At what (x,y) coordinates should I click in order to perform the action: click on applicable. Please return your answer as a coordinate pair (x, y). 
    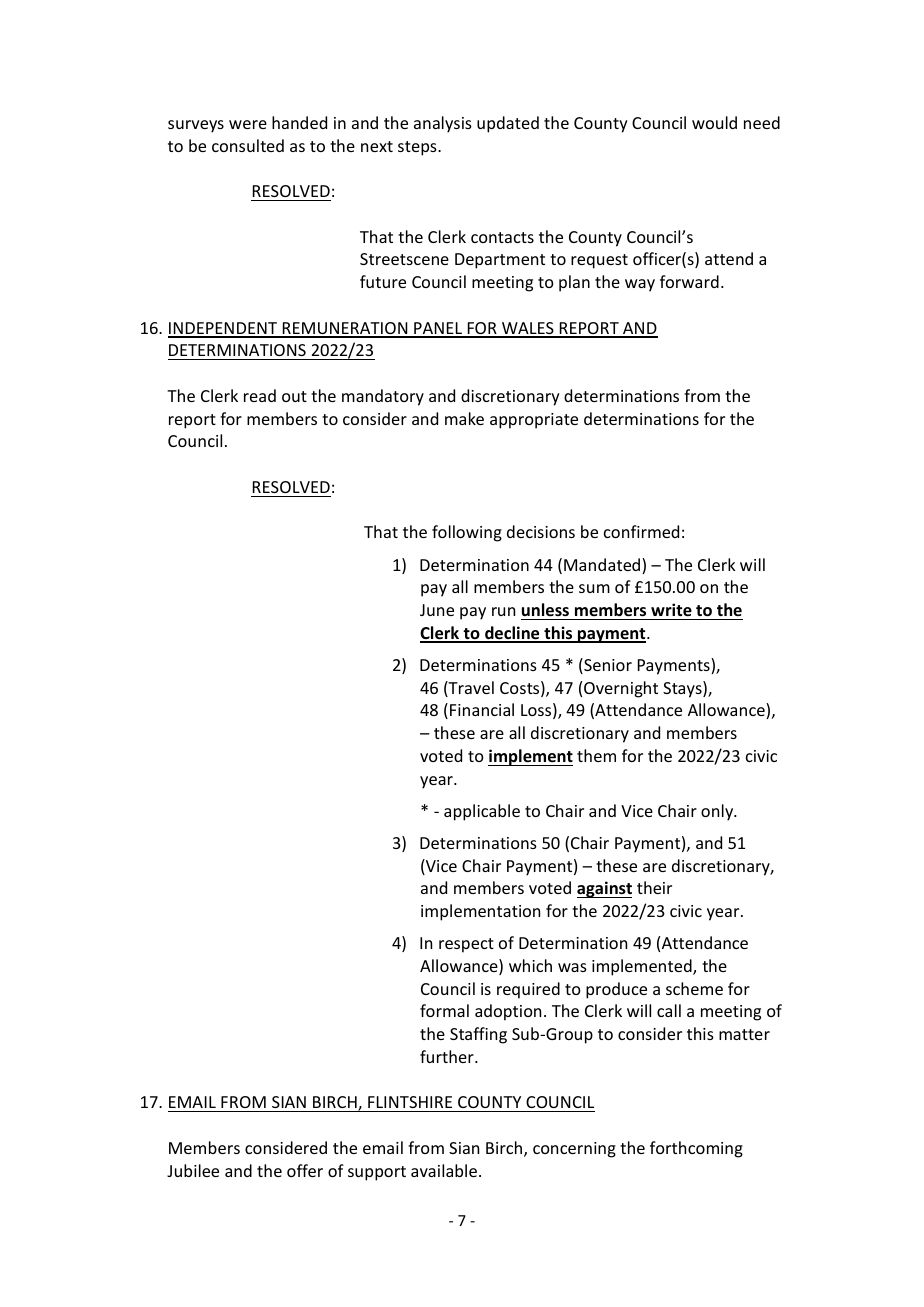
    Looking at the image, I should click on (482, 812).
